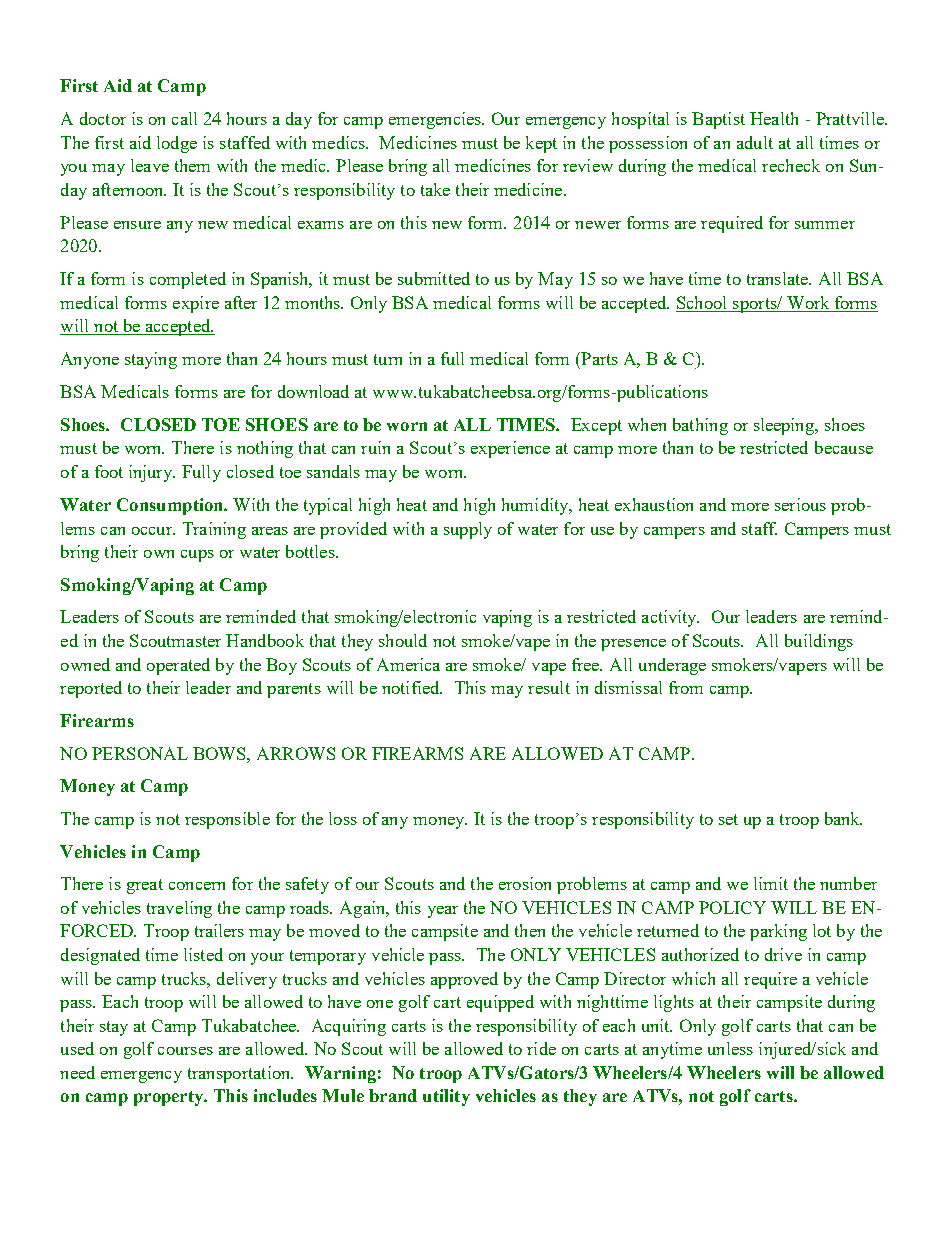 The image size is (952, 1233). Describe the element at coordinates (819, 642) in the screenshot. I see `buildings` at that location.
